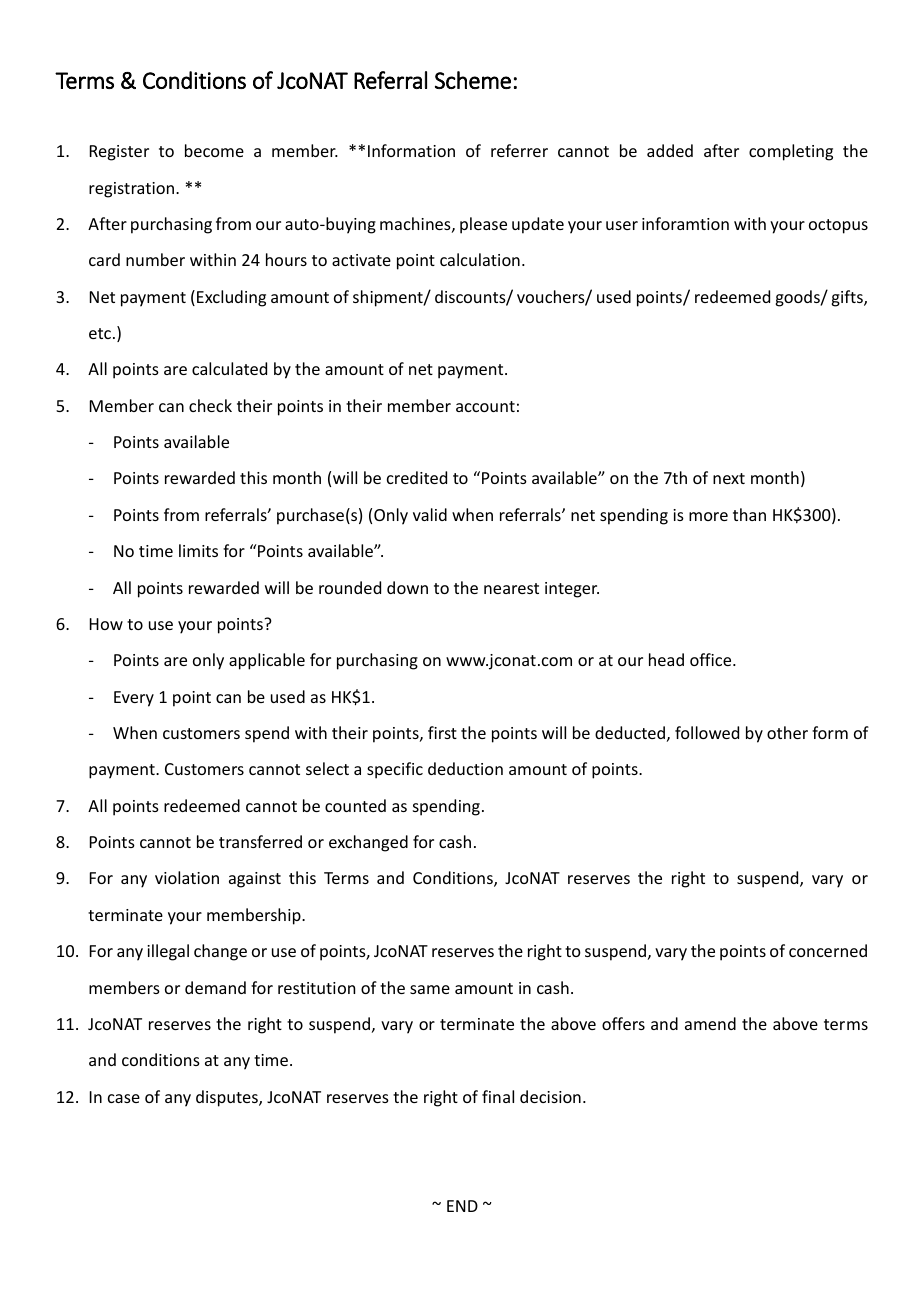 The width and height of the screenshot is (924, 1308). I want to click on amend, so click(710, 1023).
